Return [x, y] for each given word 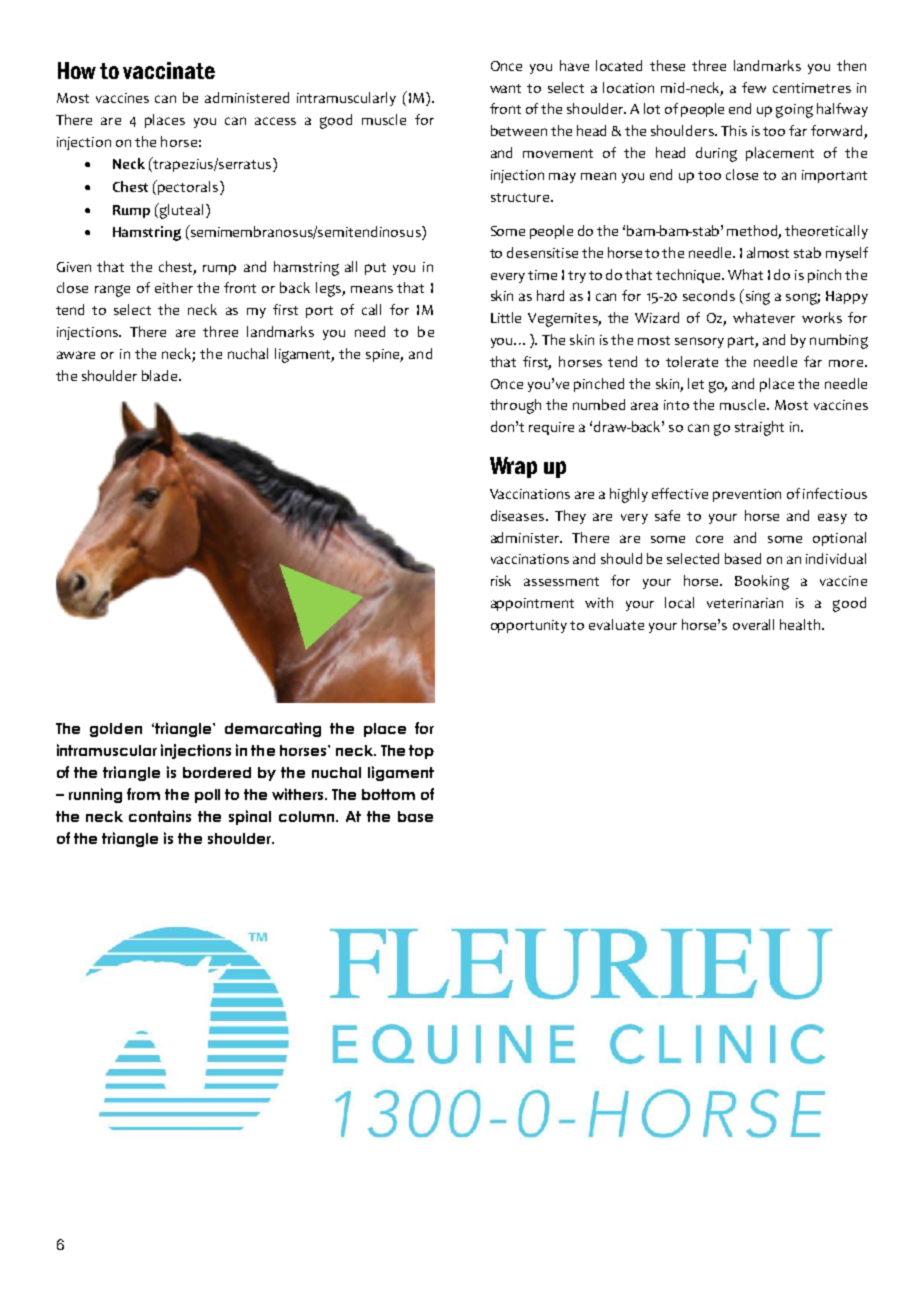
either [174, 287]
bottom [388, 794]
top [421, 752]
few [754, 87]
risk [501, 580]
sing [756, 297]
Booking [762, 582]
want [505, 88]
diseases [517, 515]
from [143, 794]
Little [506, 317]
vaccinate [169, 70]
